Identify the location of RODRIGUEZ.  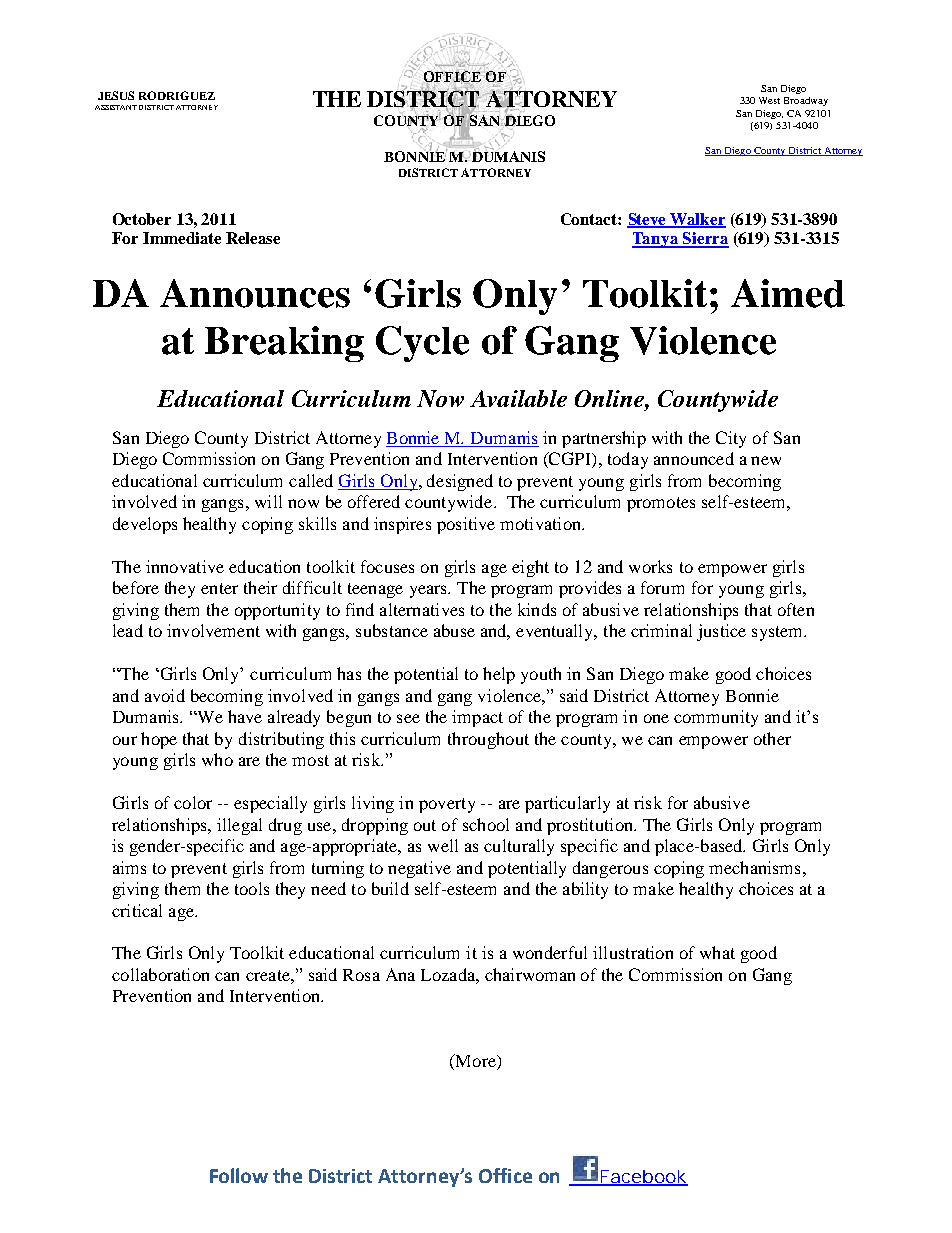
(177, 95).
